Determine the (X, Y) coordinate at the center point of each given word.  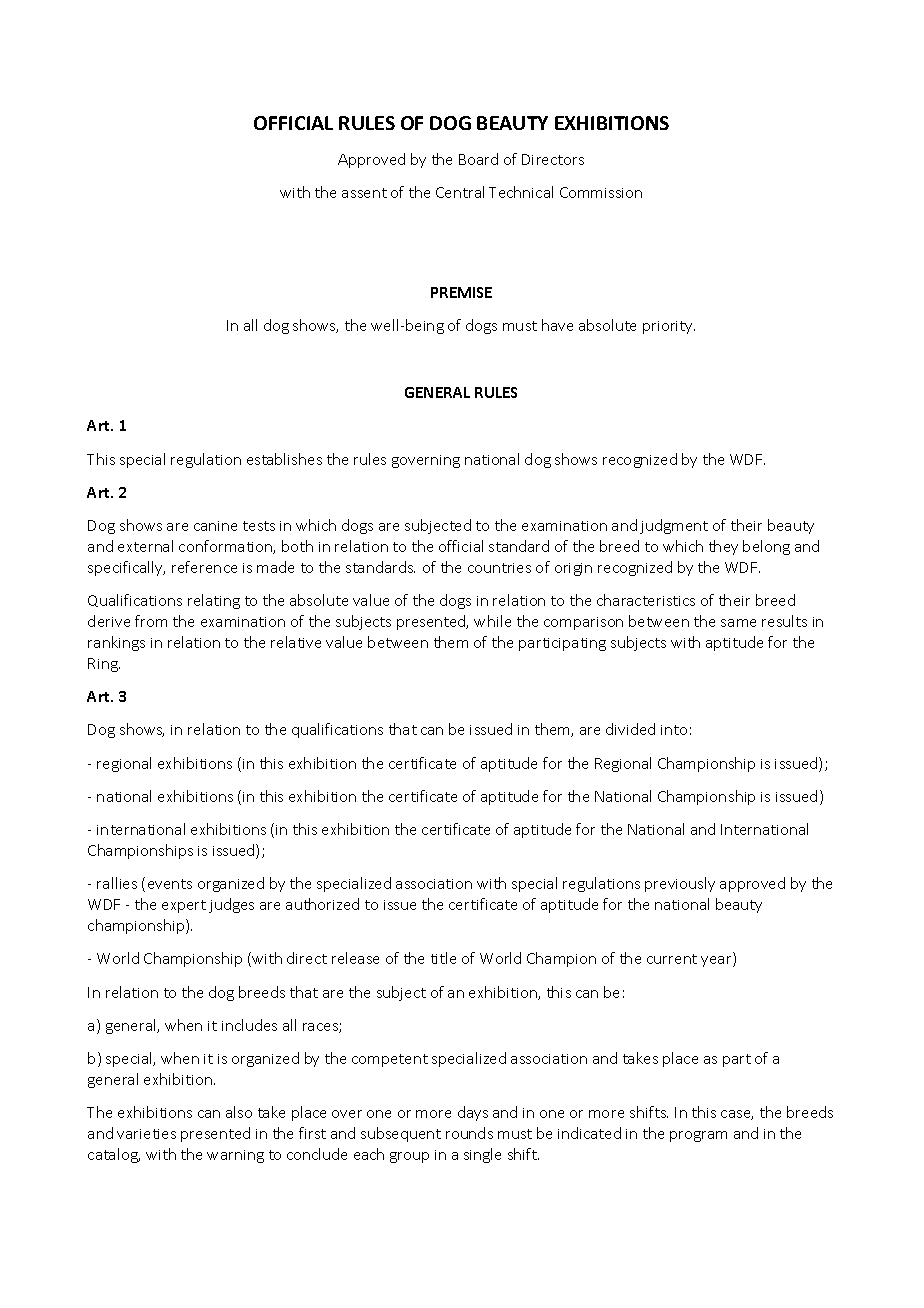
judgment (674, 526)
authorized (322, 904)
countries (499, 568)
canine (215, 526)
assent (364, 193)
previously (680, 884)
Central (460, 192)
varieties (146, 1134)
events (170, 884)
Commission (601, 192)
